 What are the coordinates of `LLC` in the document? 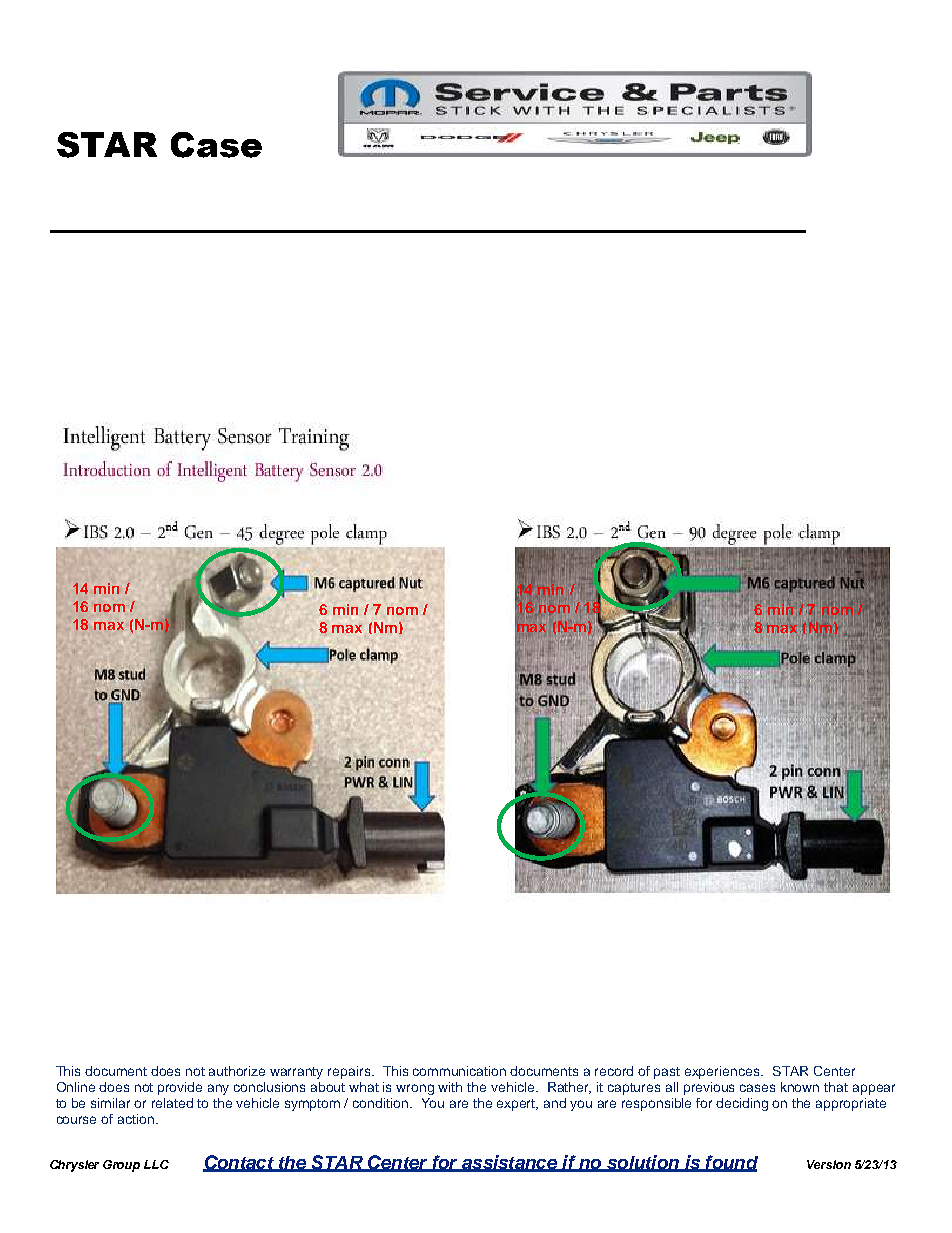 It's located at (156, 1164).
